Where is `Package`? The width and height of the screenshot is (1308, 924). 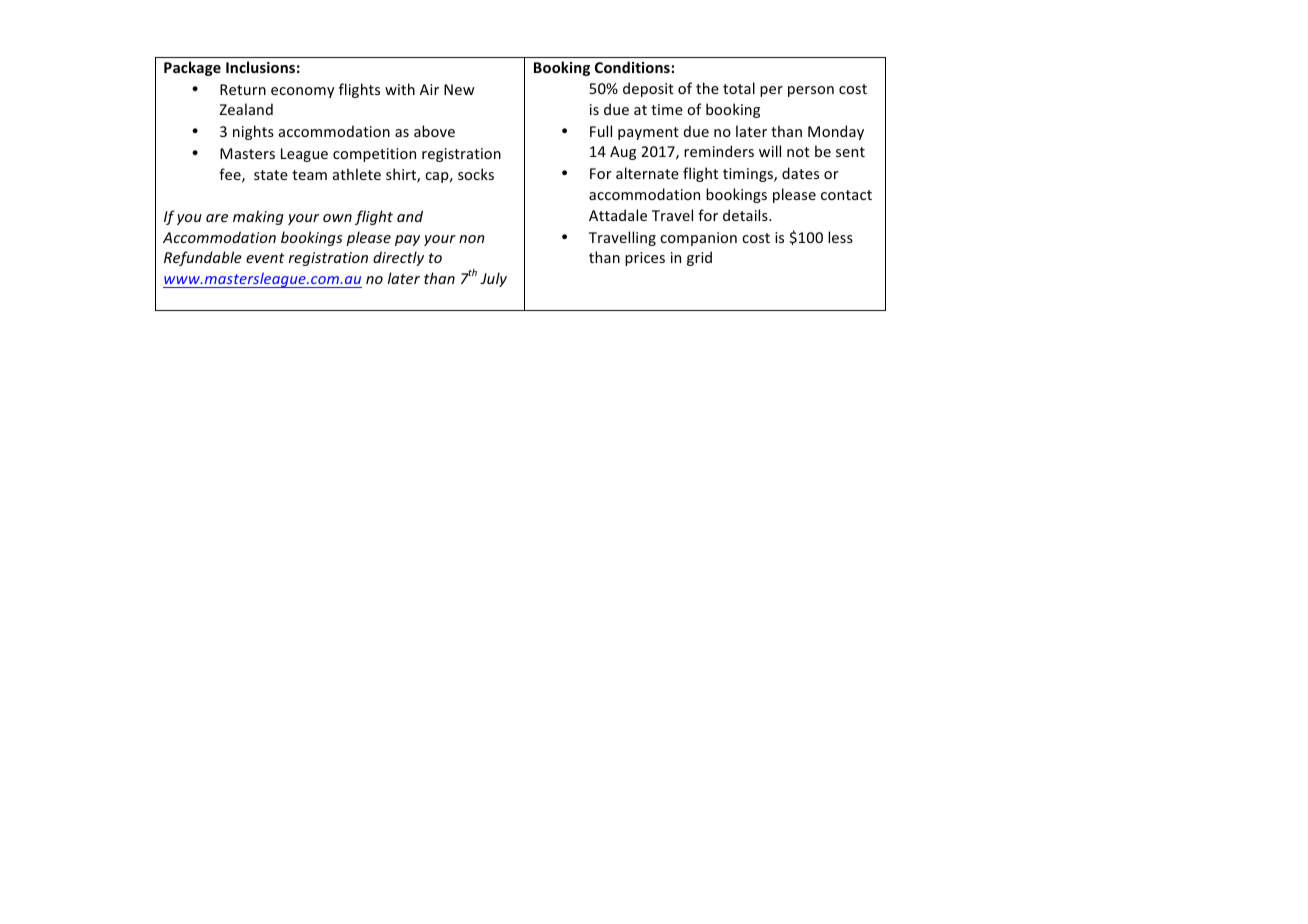 Package is located at coordinates (192, 68).
